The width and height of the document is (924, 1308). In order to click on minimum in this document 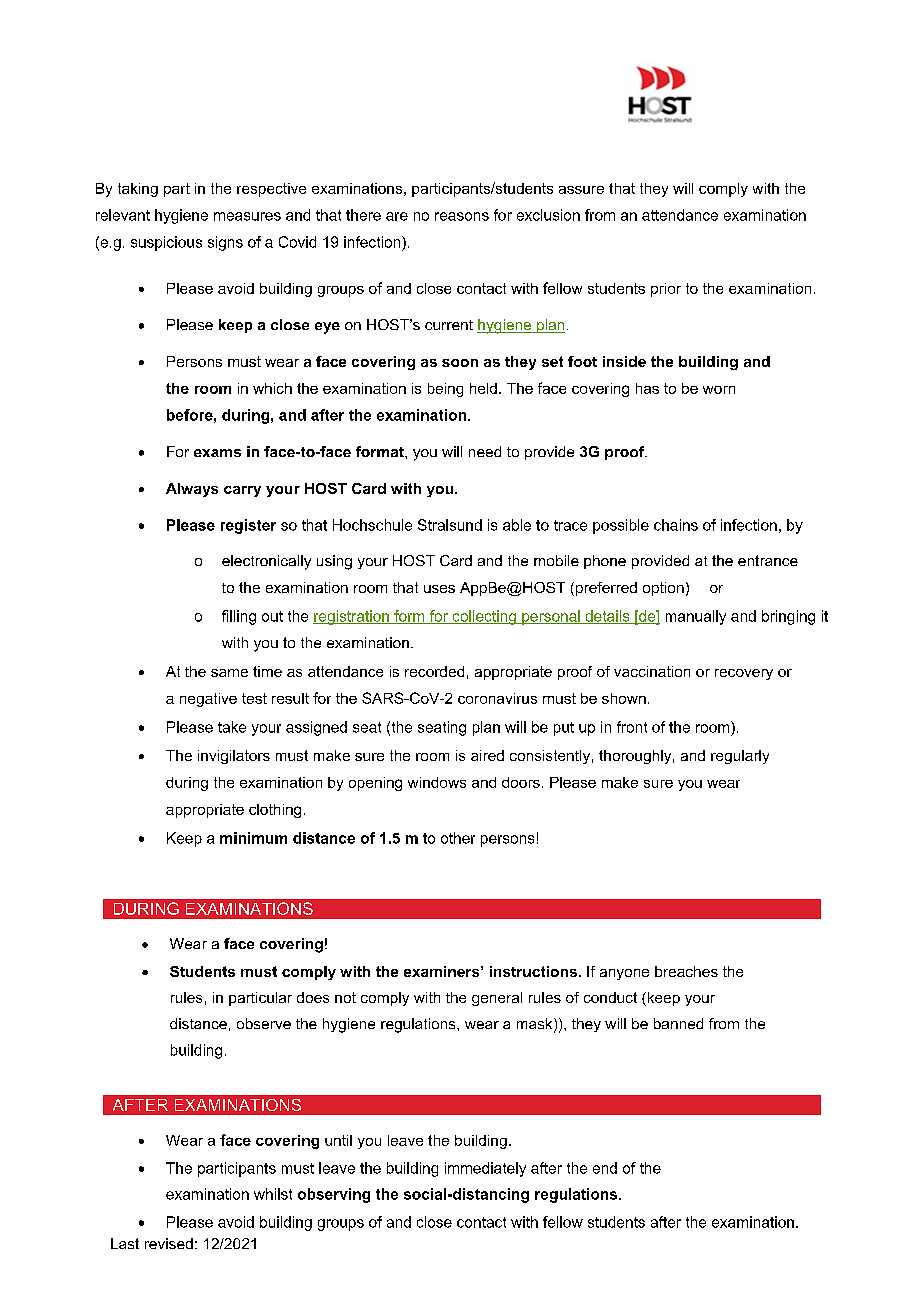, I will do `click(253, 838)`.
